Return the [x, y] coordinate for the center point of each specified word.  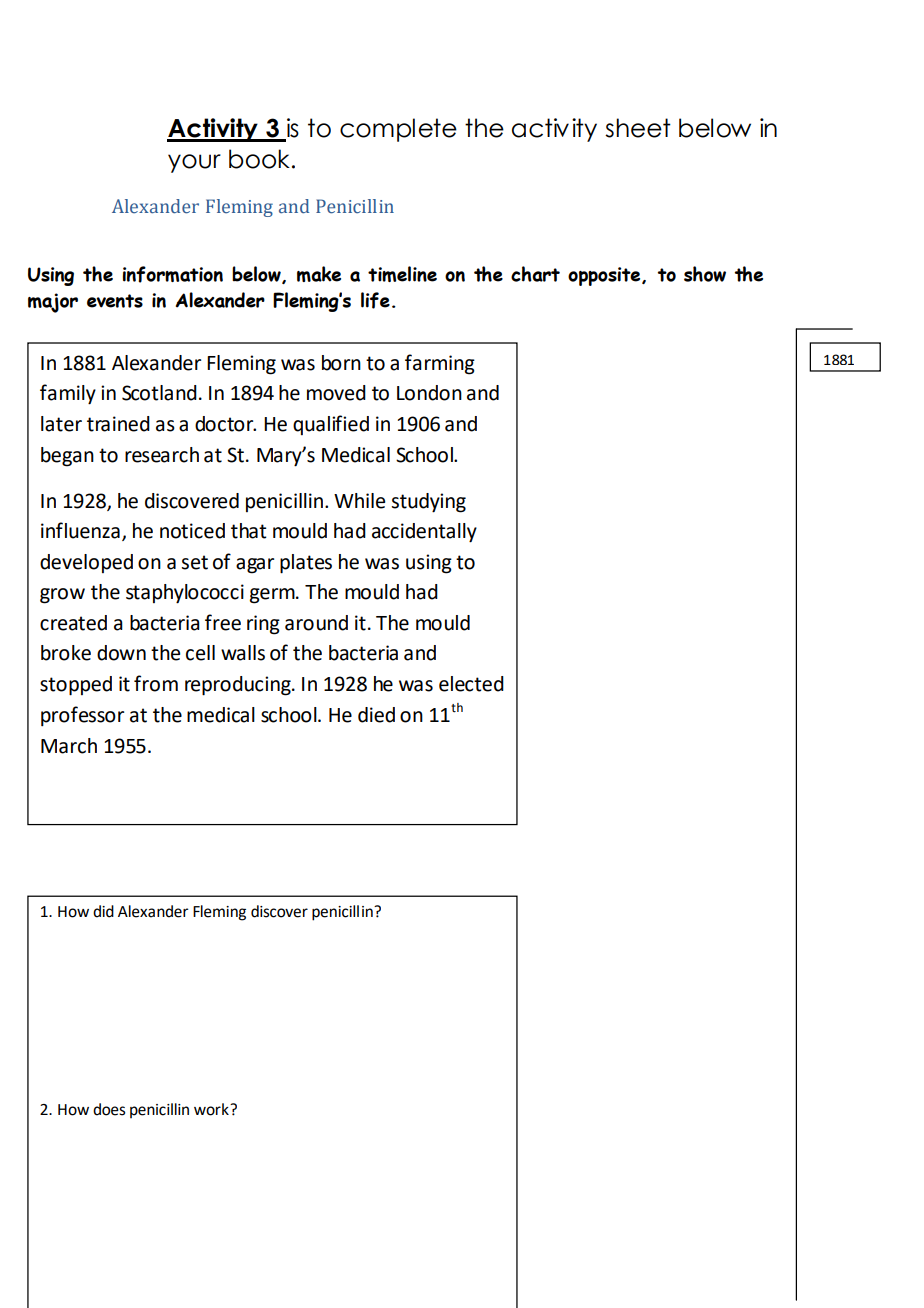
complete [398, 130]
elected [471, 684]
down [121, 653]
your [194, 163]
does [109, 1109]
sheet [638, 128]
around [316, 623]
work [212, 1109]
